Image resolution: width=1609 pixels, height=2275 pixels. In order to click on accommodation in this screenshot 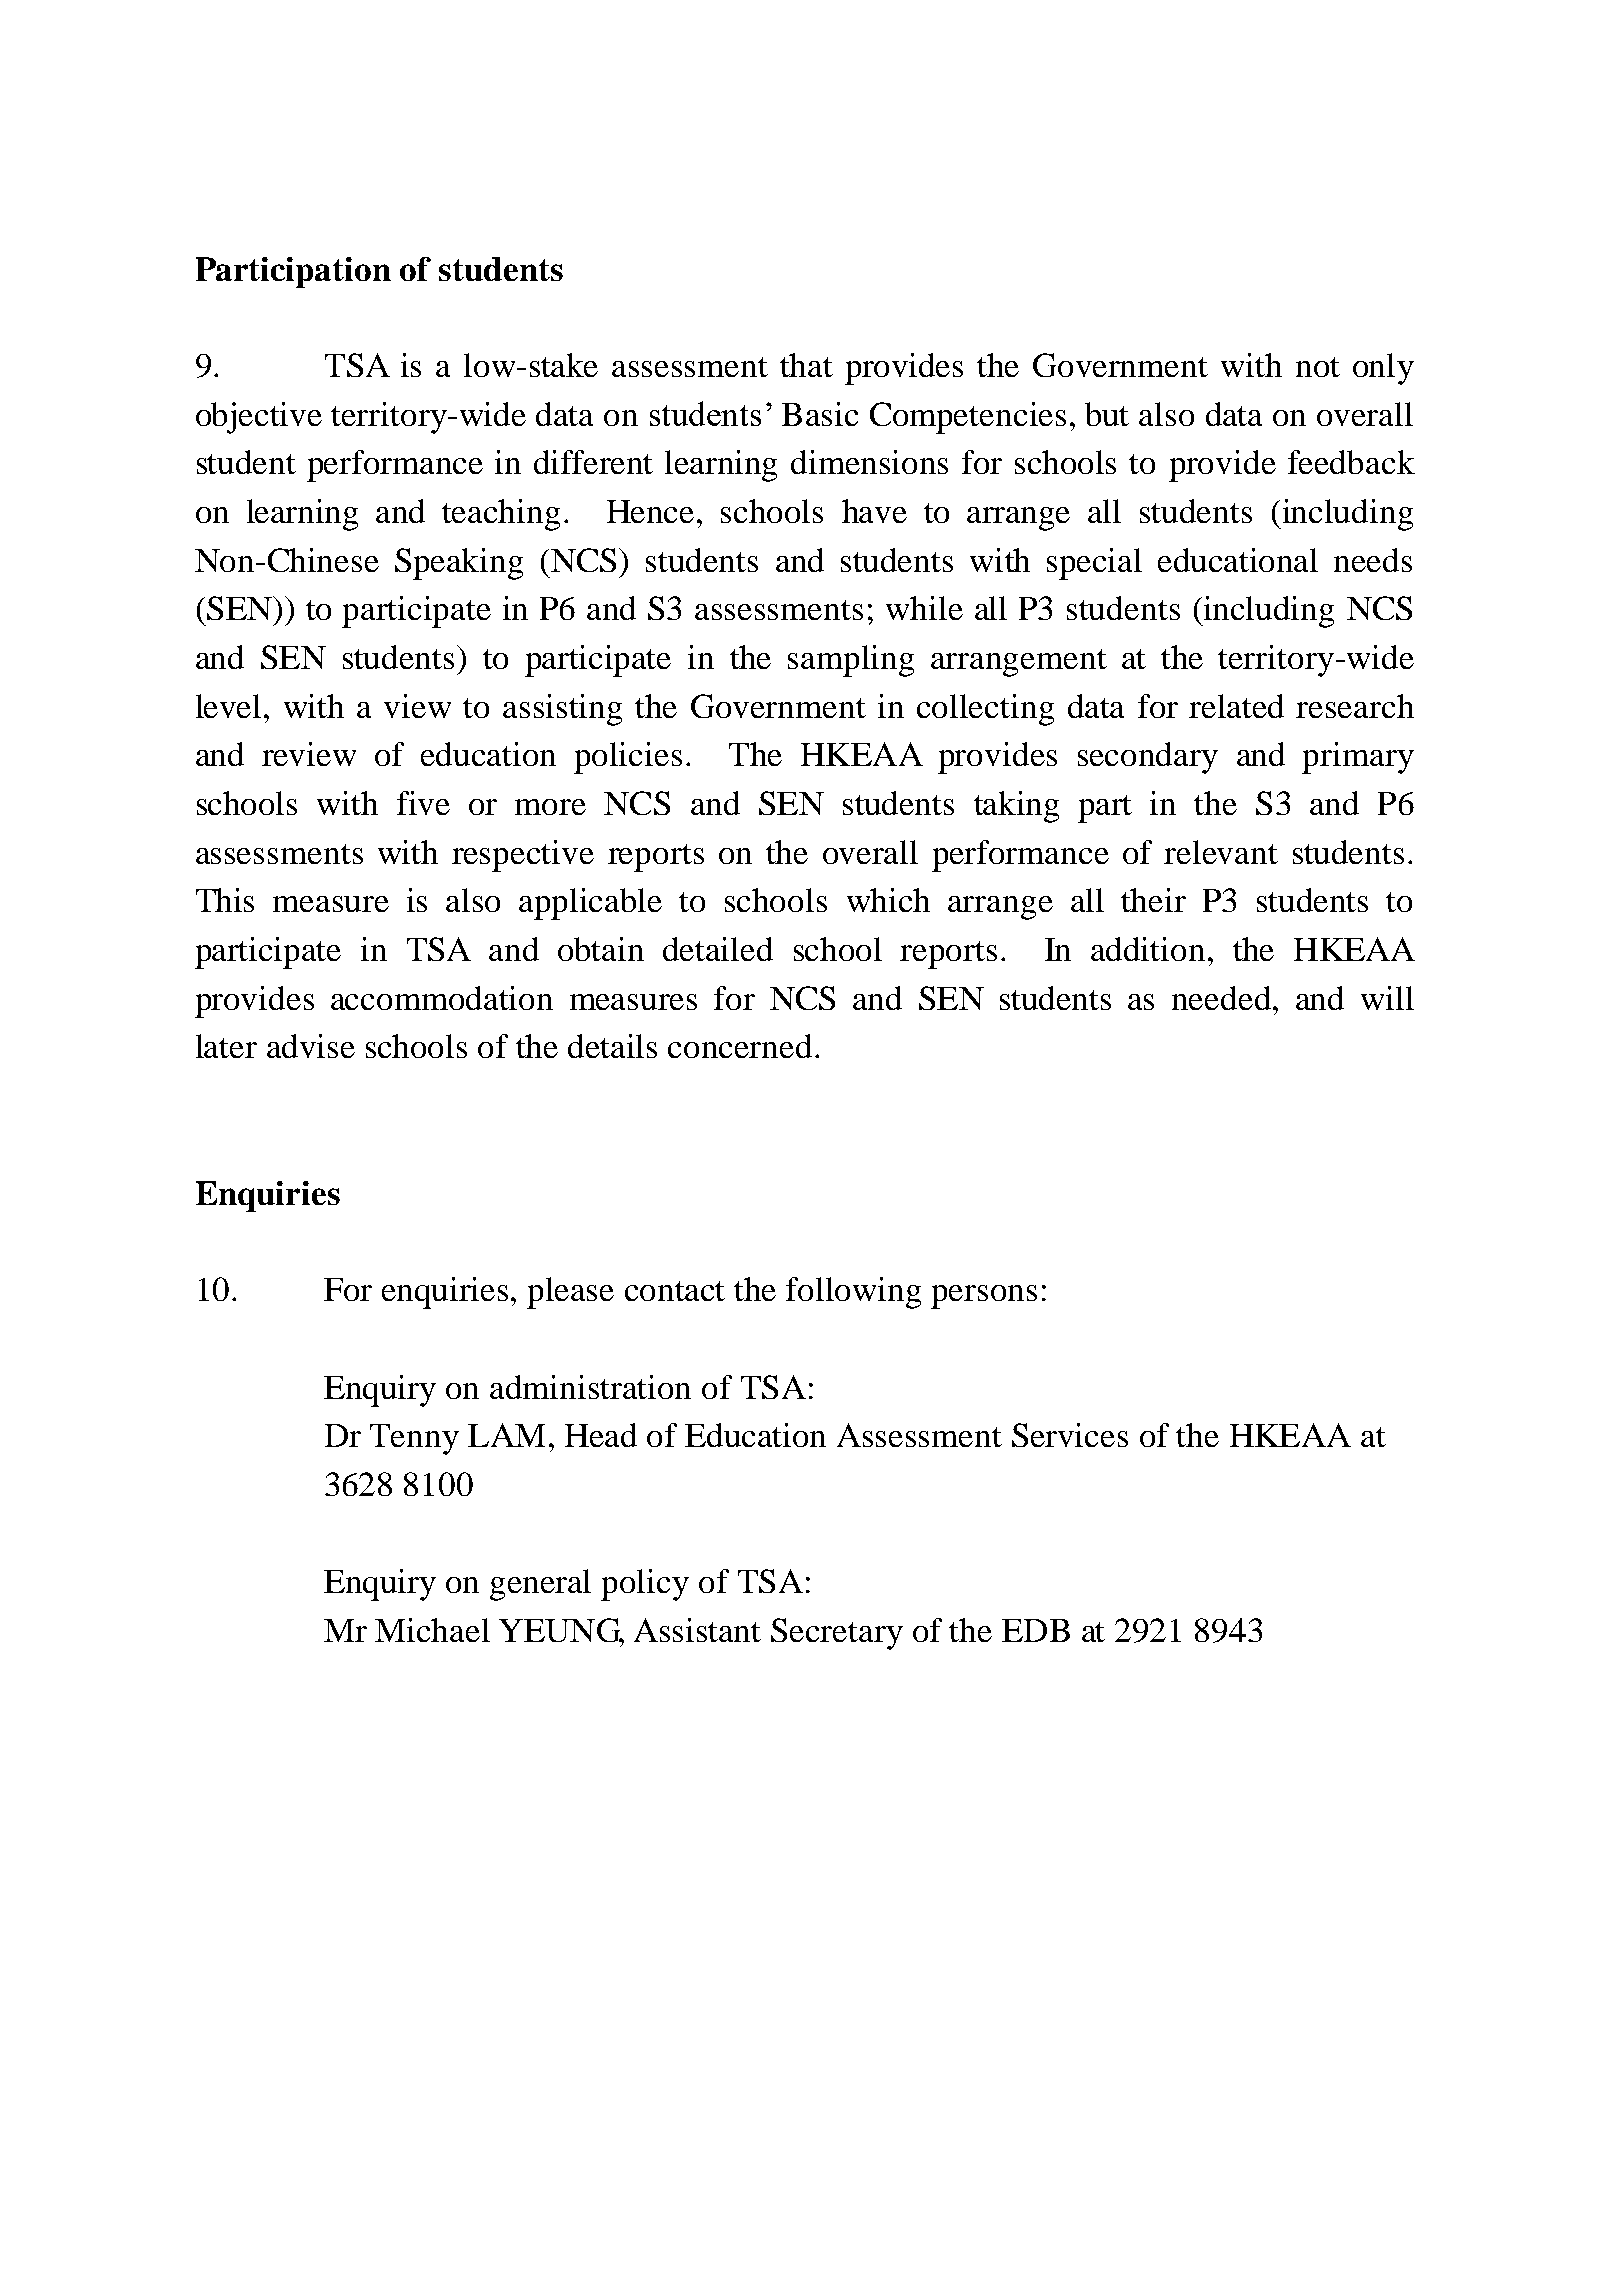, I will do `click(442, 998)`.
